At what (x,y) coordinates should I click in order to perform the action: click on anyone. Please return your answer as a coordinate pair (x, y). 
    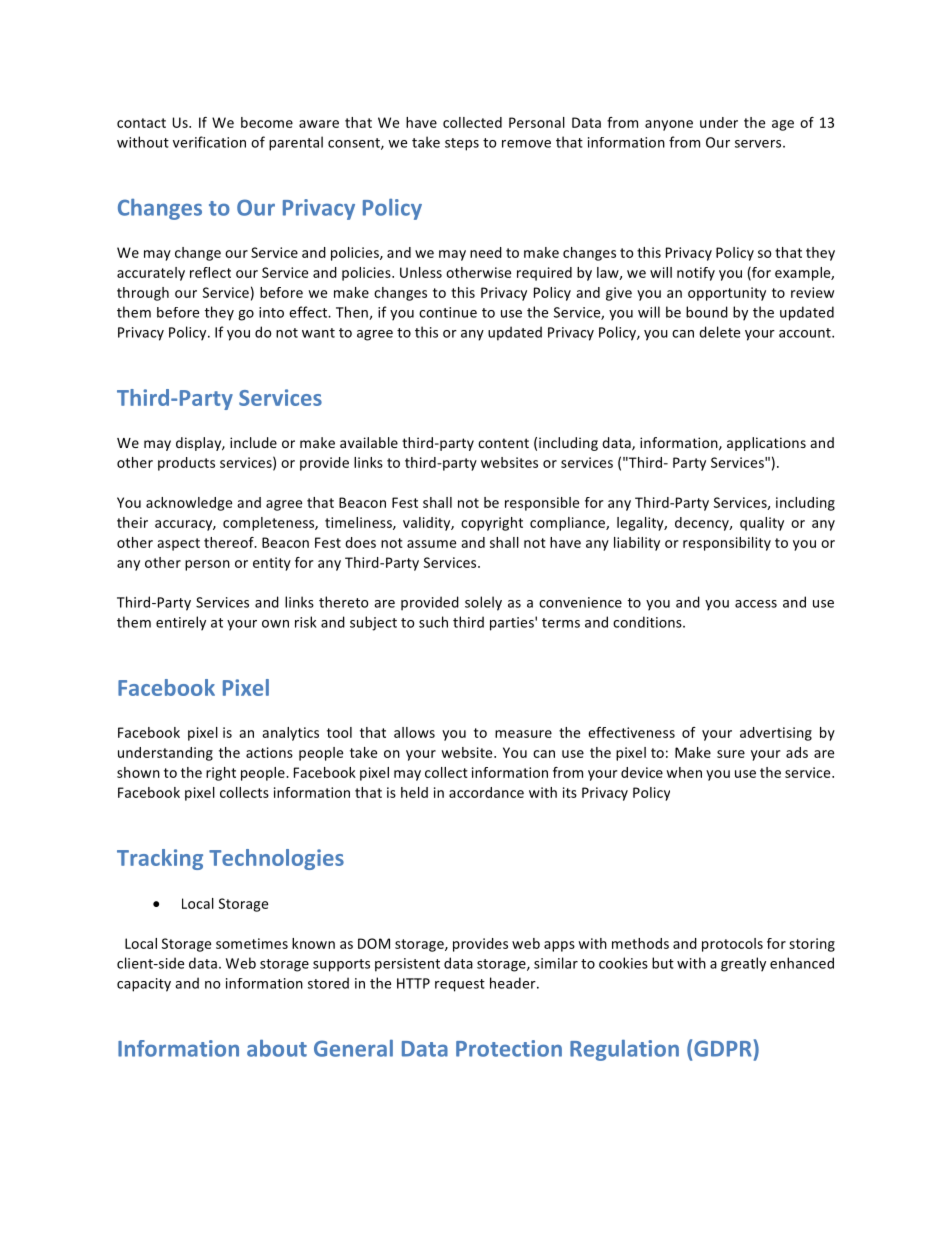
    Looking at the image, I should click on (669, 125).
